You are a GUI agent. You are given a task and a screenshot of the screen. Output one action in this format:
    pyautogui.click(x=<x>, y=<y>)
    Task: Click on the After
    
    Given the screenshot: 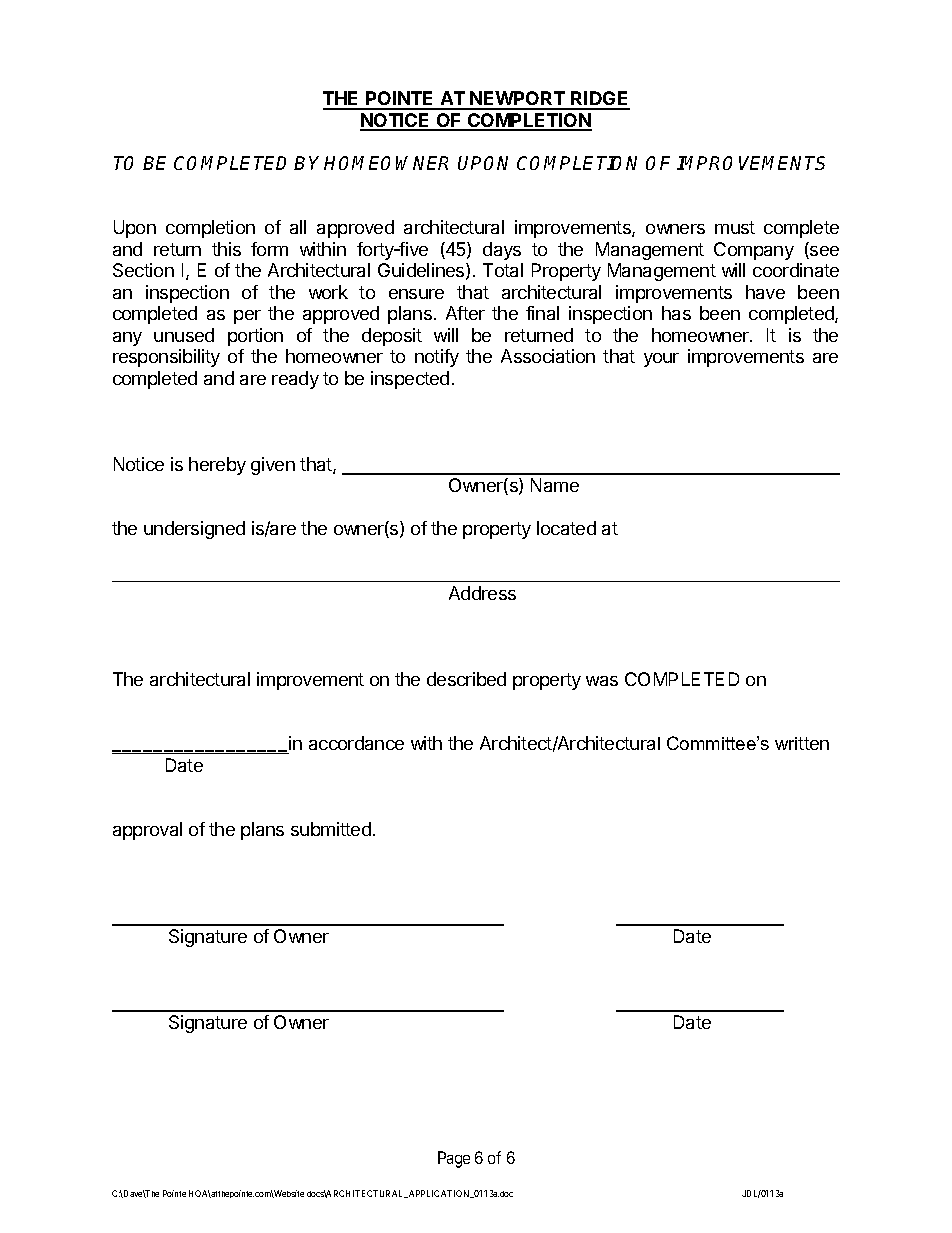 What is the action you would take?
    pyautogui.click(x=465, y=313)
